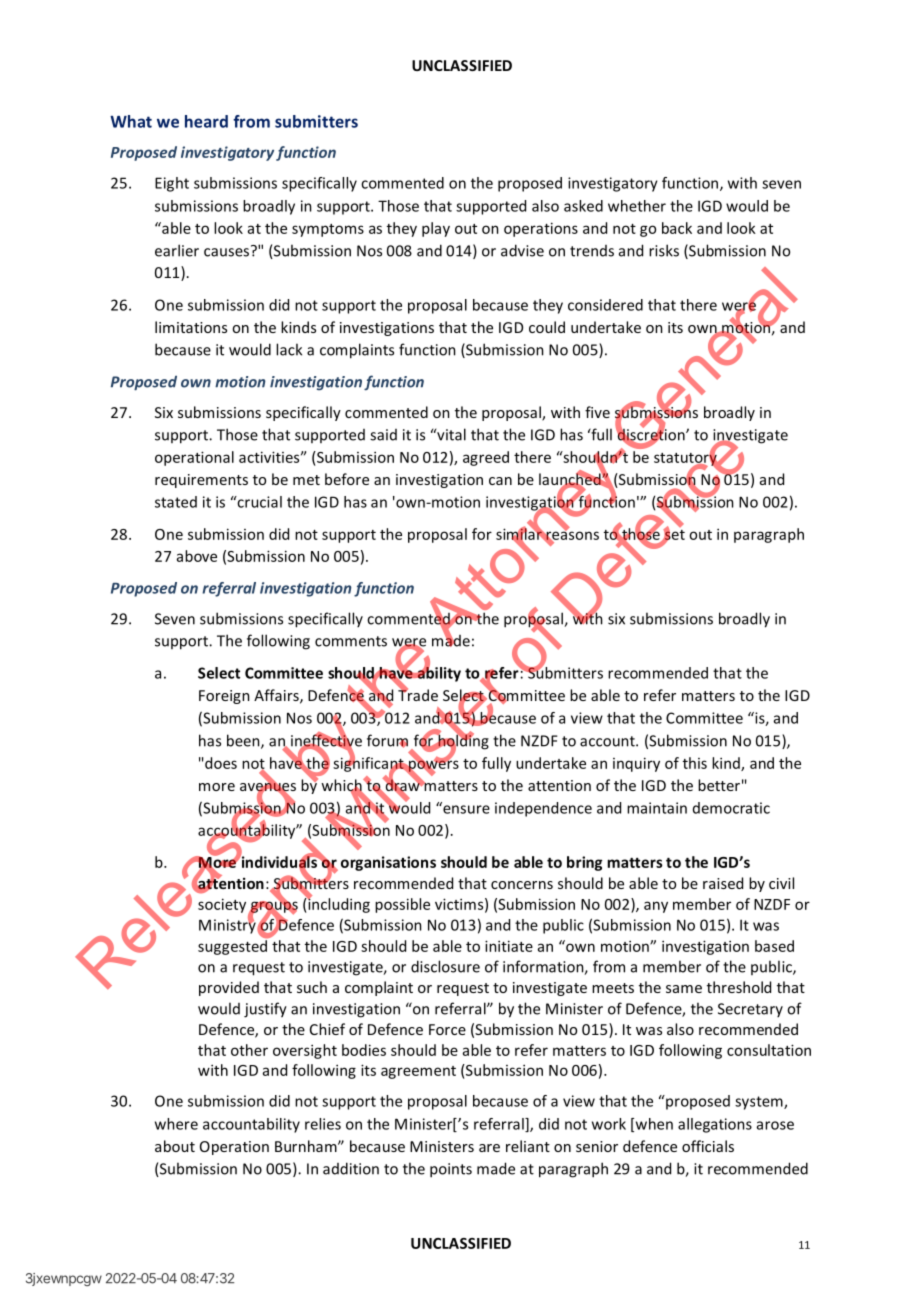  I want to click on Trade, so click(418, 694).
